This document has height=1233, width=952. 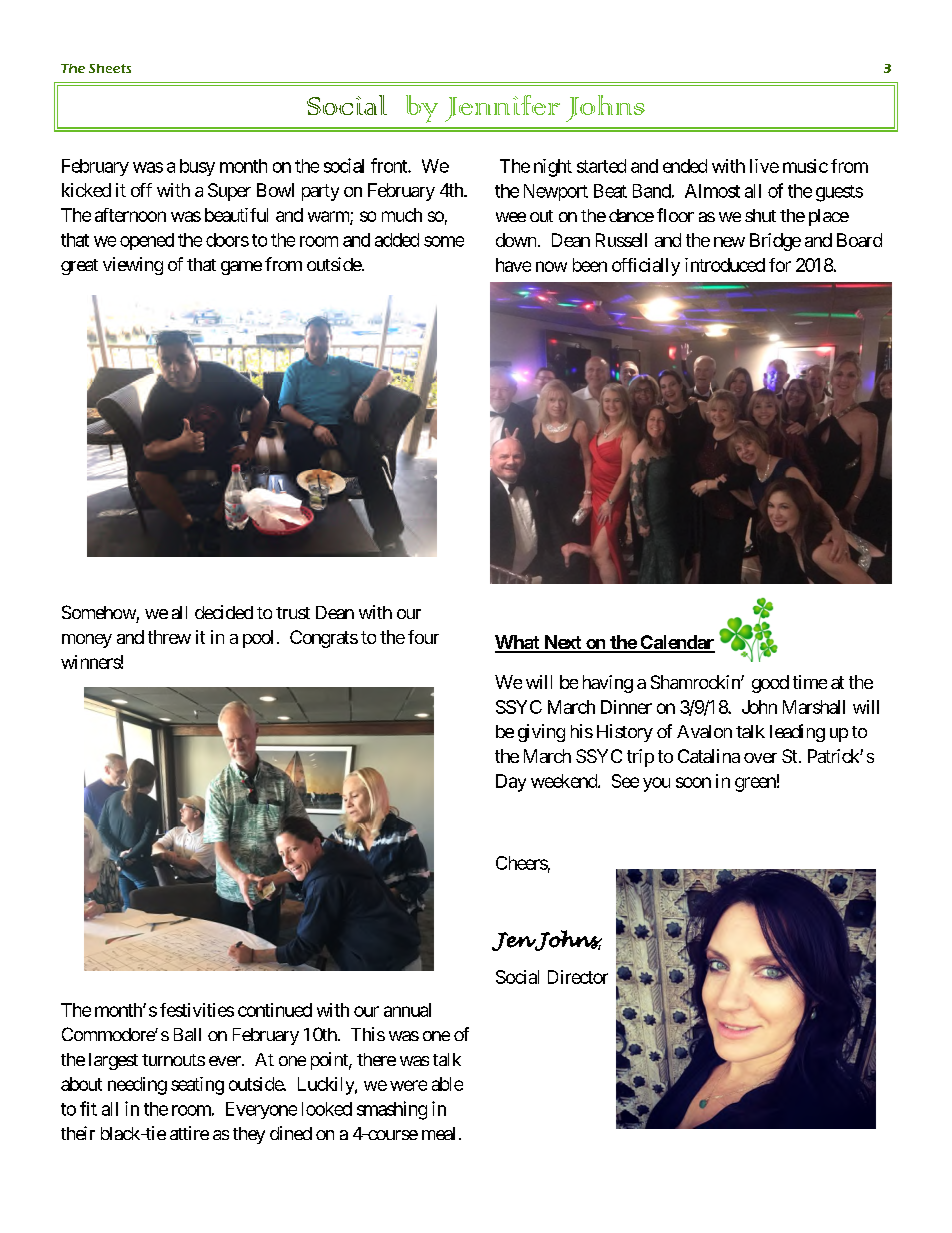 What do you see at coordinates (502, 108) in the document?
I see `Jennifer` at bounding box center [502, 108].
